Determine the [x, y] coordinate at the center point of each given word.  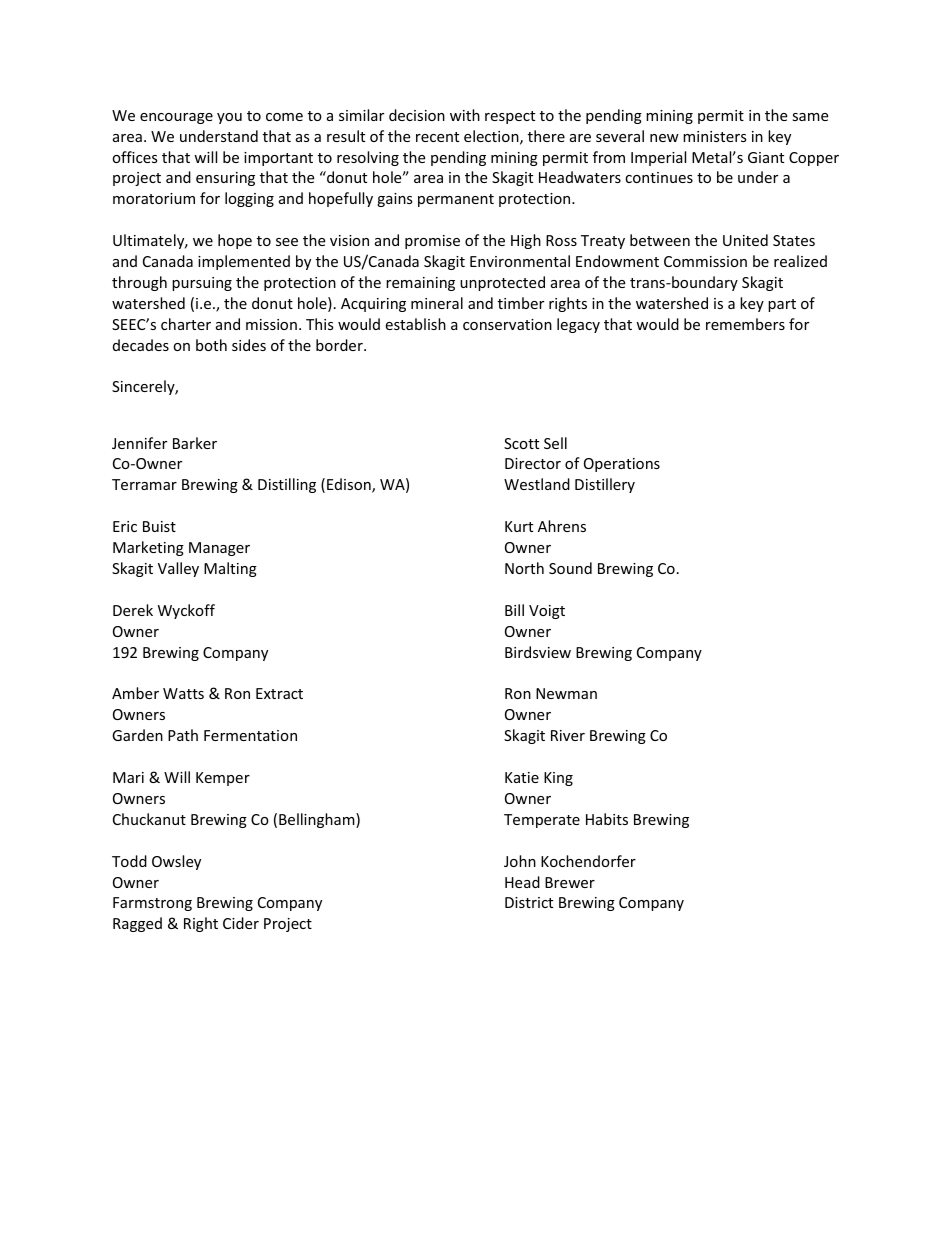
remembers [745, 324]
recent [437, 137]
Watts [183, 693]
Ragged [137, 924]
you [229, 118]
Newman [566, 693]
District [529, 902]
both [211, 345]
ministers [715, 136]
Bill [514, 610]
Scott [521, 443]
